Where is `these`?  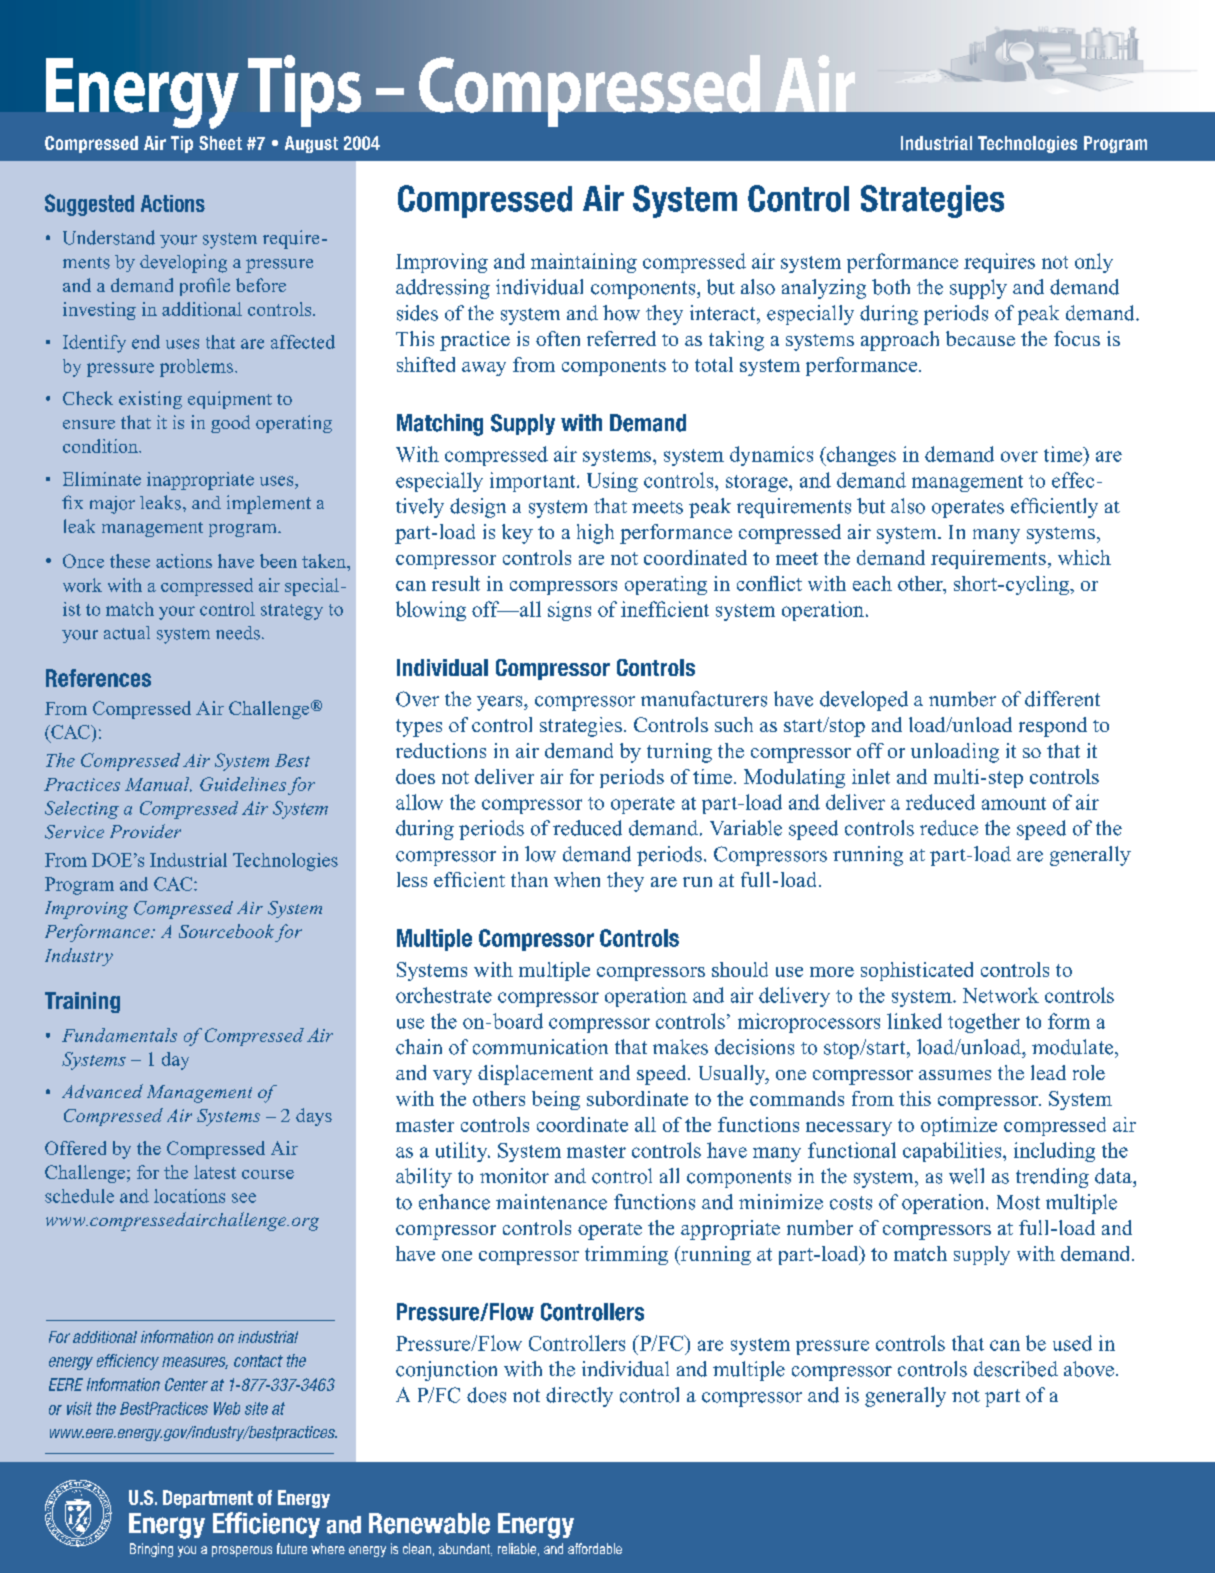
these is located at coordinates (130, 561).
